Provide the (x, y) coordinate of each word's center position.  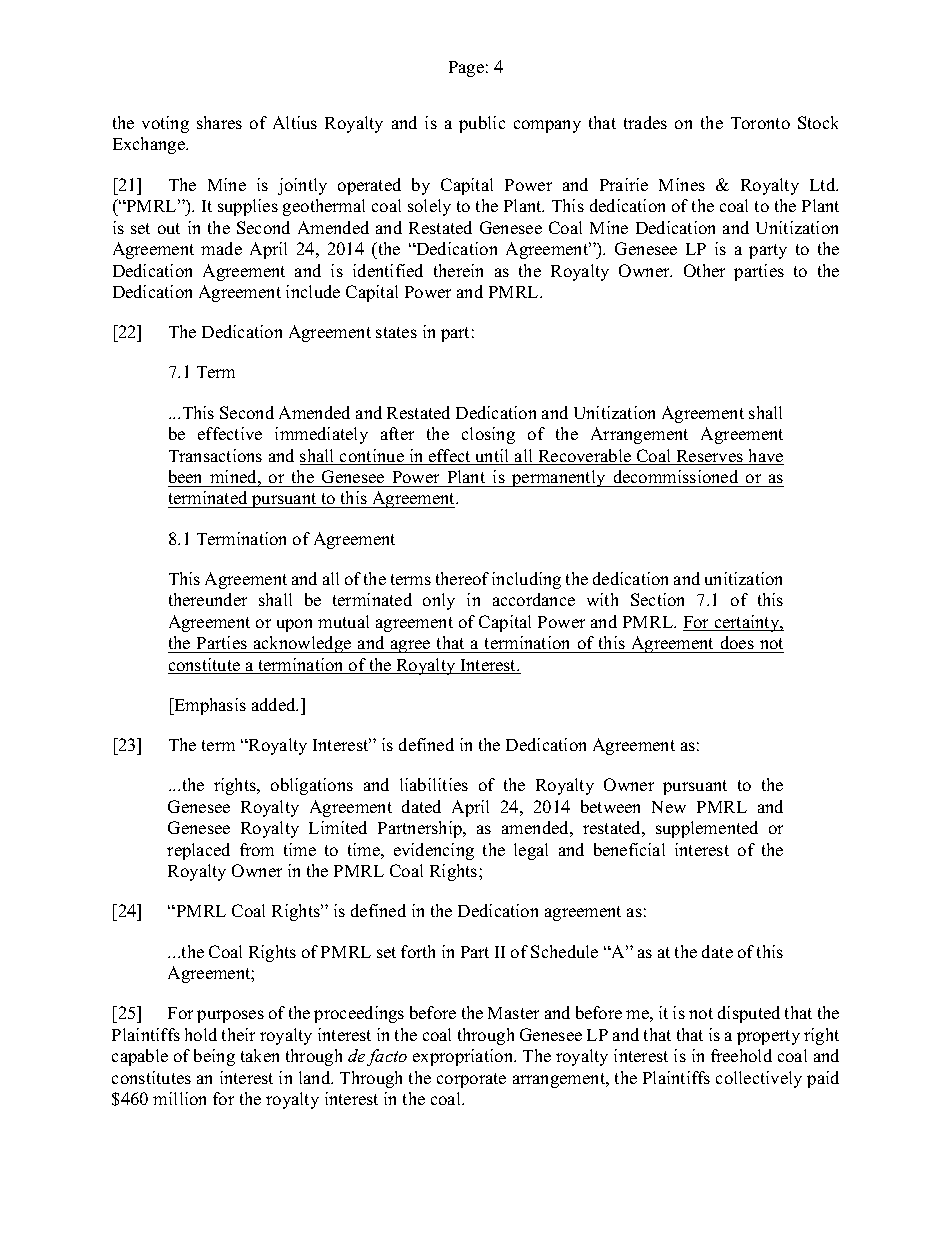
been (185, 476)
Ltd (824, 184)
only (439, 601)
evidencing (434, 851)
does (737, 642)
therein (458, 270)
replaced (198, 851)
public (482, 124)
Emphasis (209, 706)
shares (219, 122)
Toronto (760, 123)
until (492, 457)
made (221, 248)
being (214, 1057)
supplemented (707, 829)
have (765, 457)
